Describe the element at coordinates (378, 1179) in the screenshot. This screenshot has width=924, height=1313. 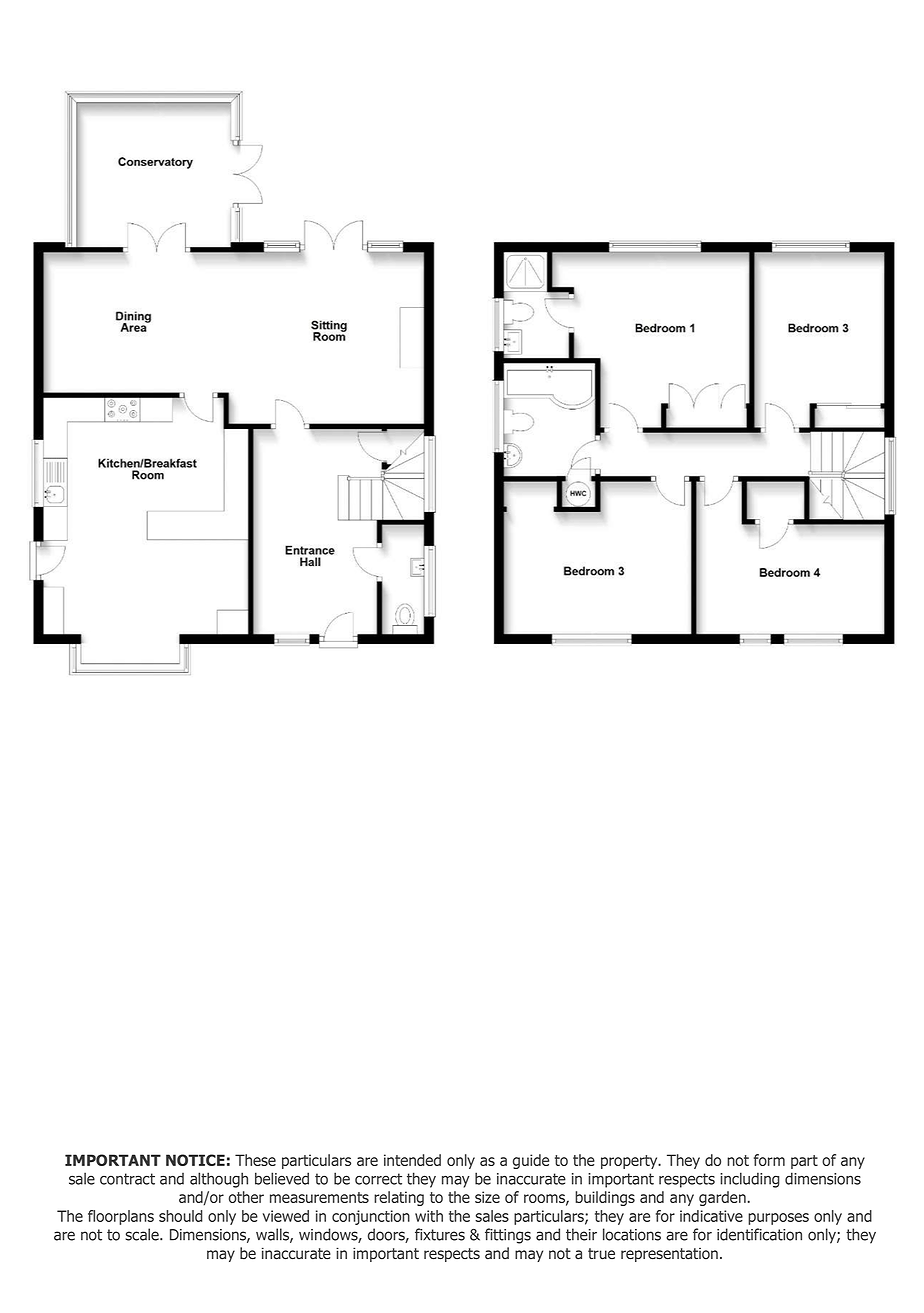
I see `correct` at that location.
